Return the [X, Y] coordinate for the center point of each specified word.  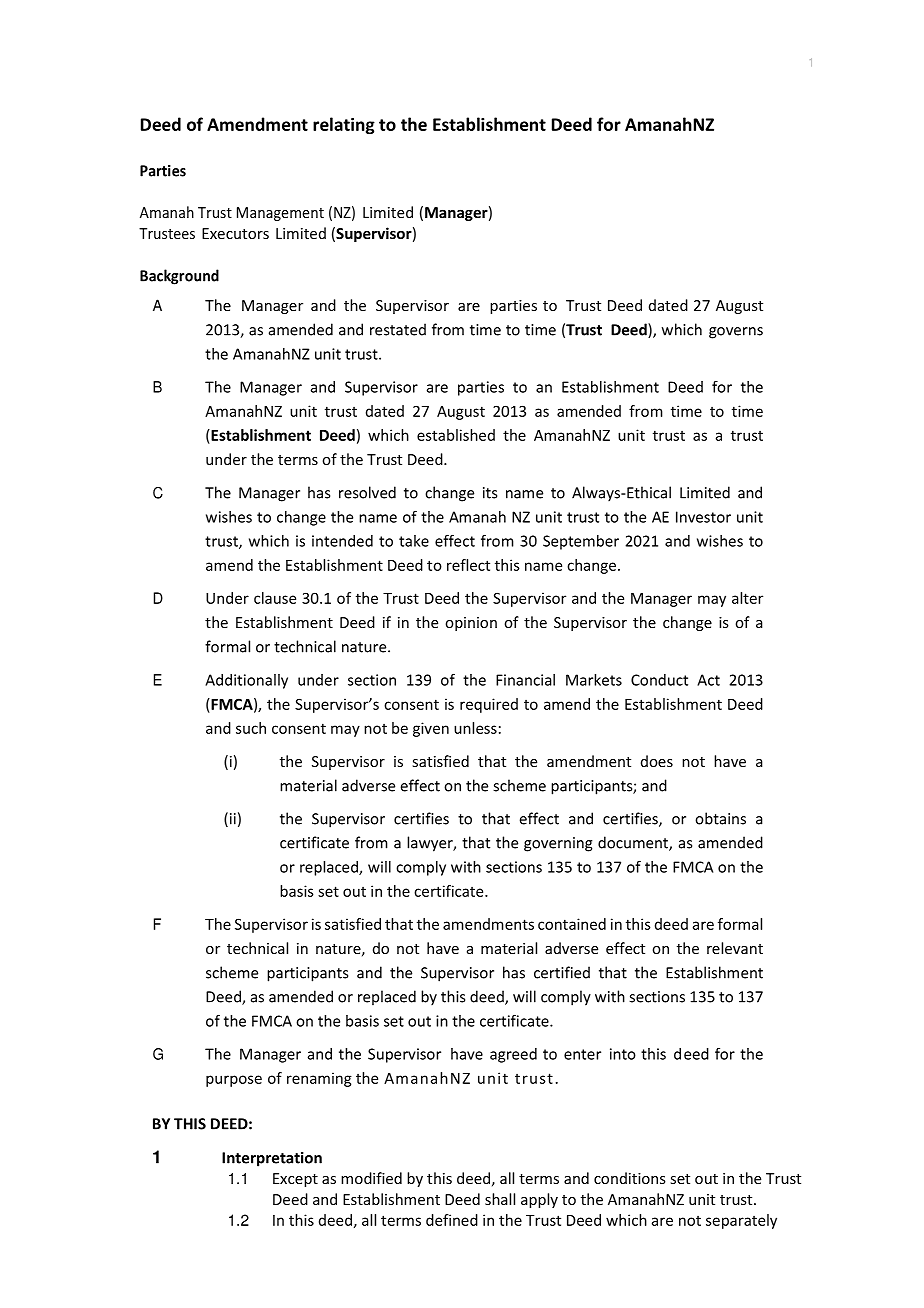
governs [736, 333]
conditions [630, 1178]
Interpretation [272, 1159]
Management [280, 214]
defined [452, 1220]
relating [344, 125]
